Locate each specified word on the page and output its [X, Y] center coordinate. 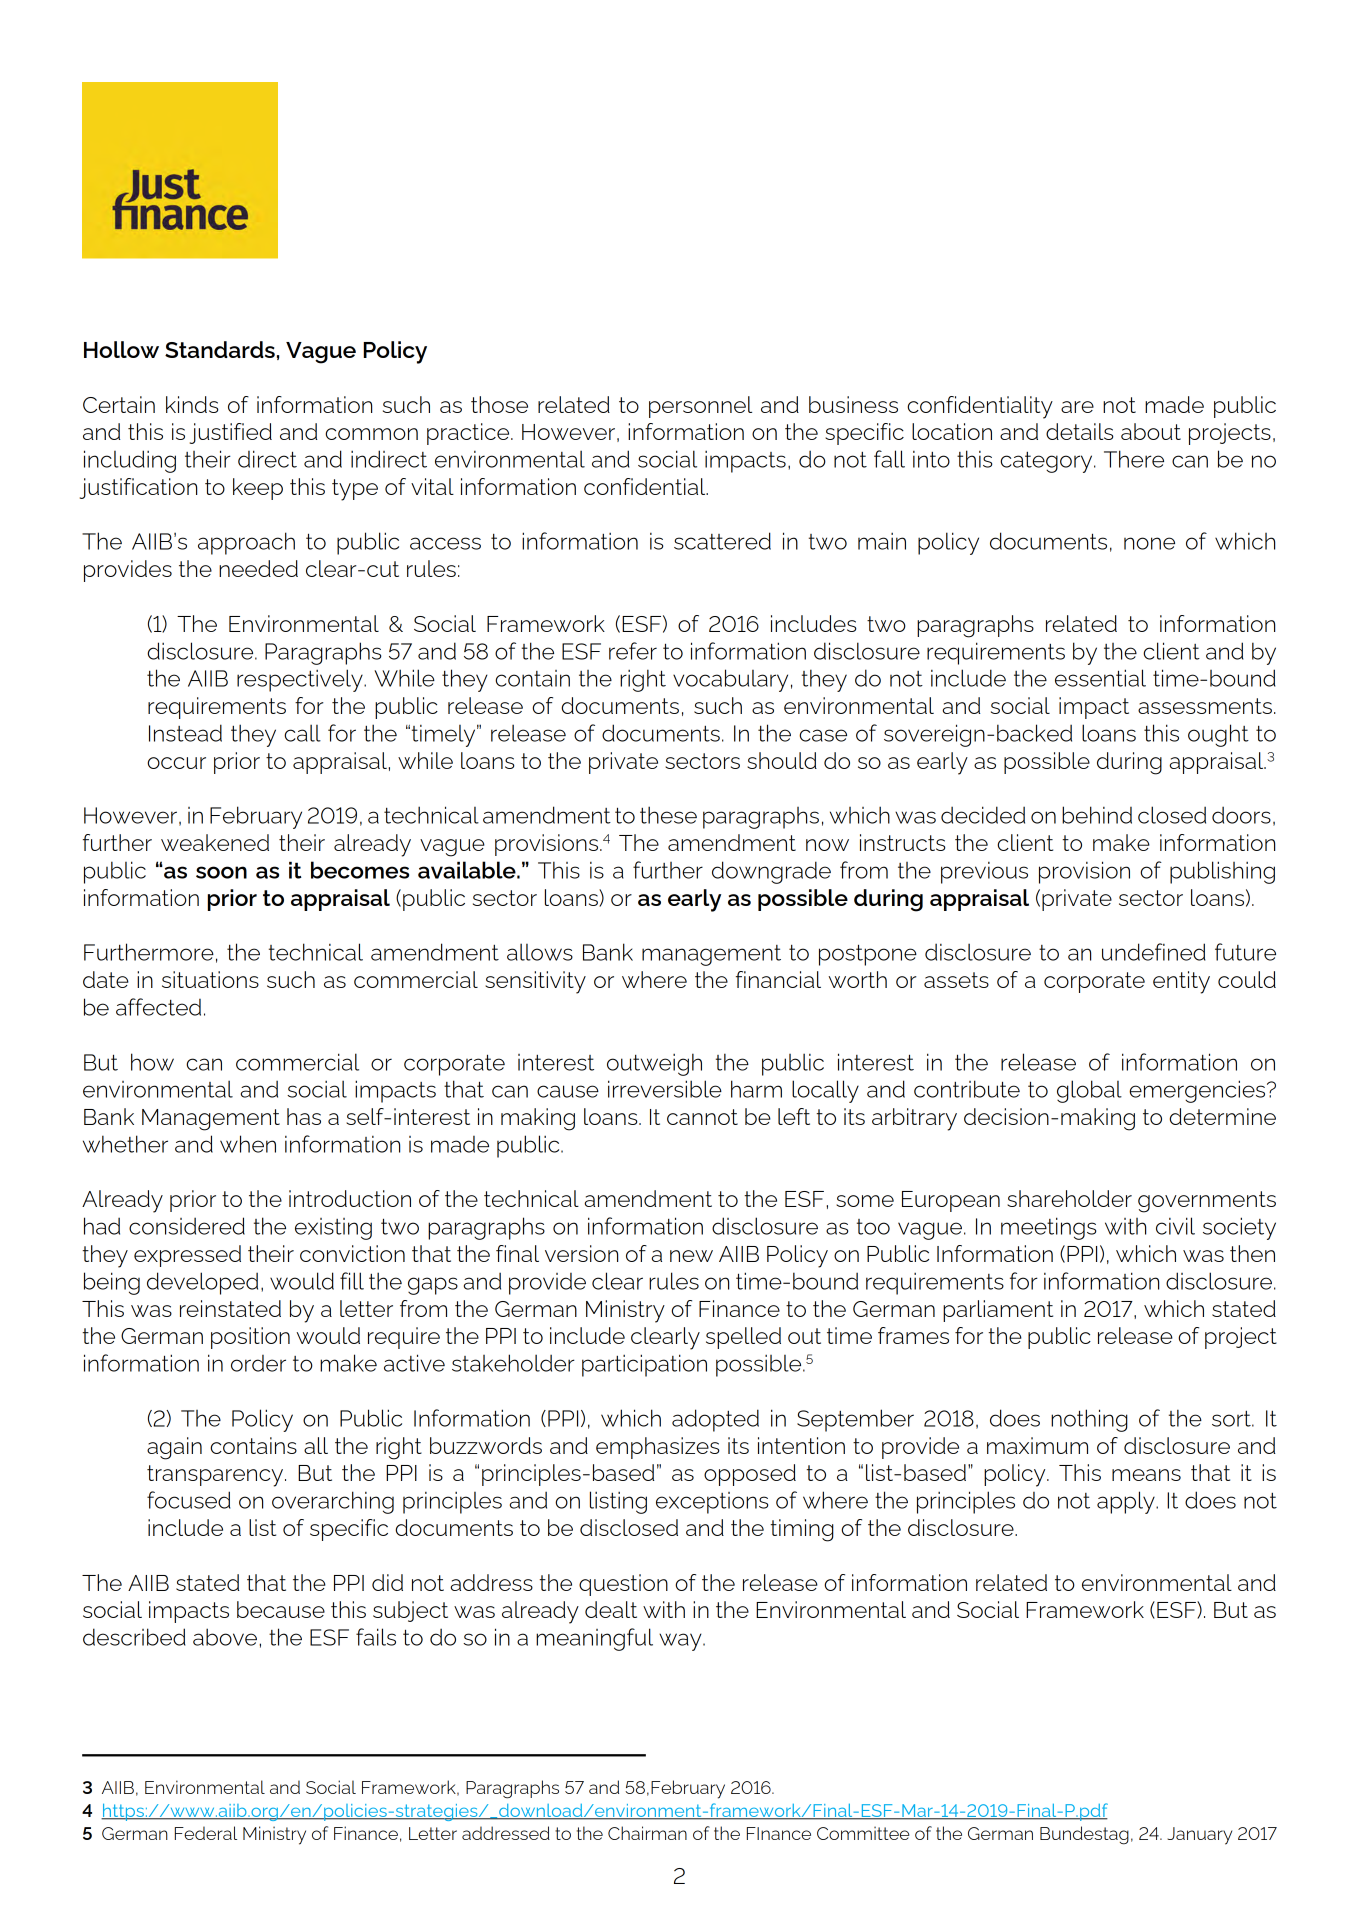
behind [1097, 815]
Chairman [647, 1833]
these [668, 815]
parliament [998, 1311]
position [250, 1338]
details [1079, 431]
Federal [206, 1833]
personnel [700, 407]
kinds [192, 404]
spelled [743, 1338]
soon [221, 872]
